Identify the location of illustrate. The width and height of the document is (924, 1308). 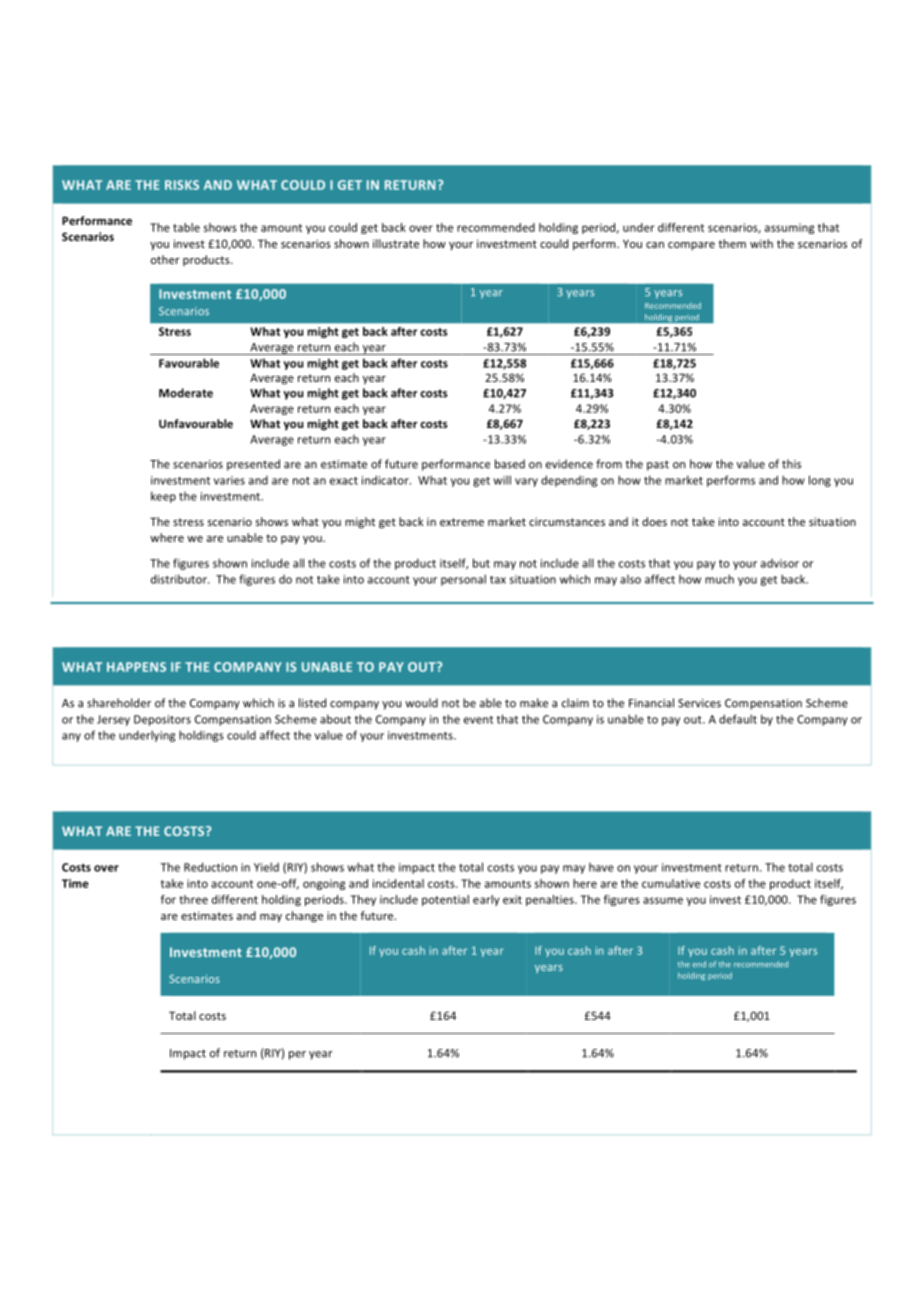
(396, 243).
